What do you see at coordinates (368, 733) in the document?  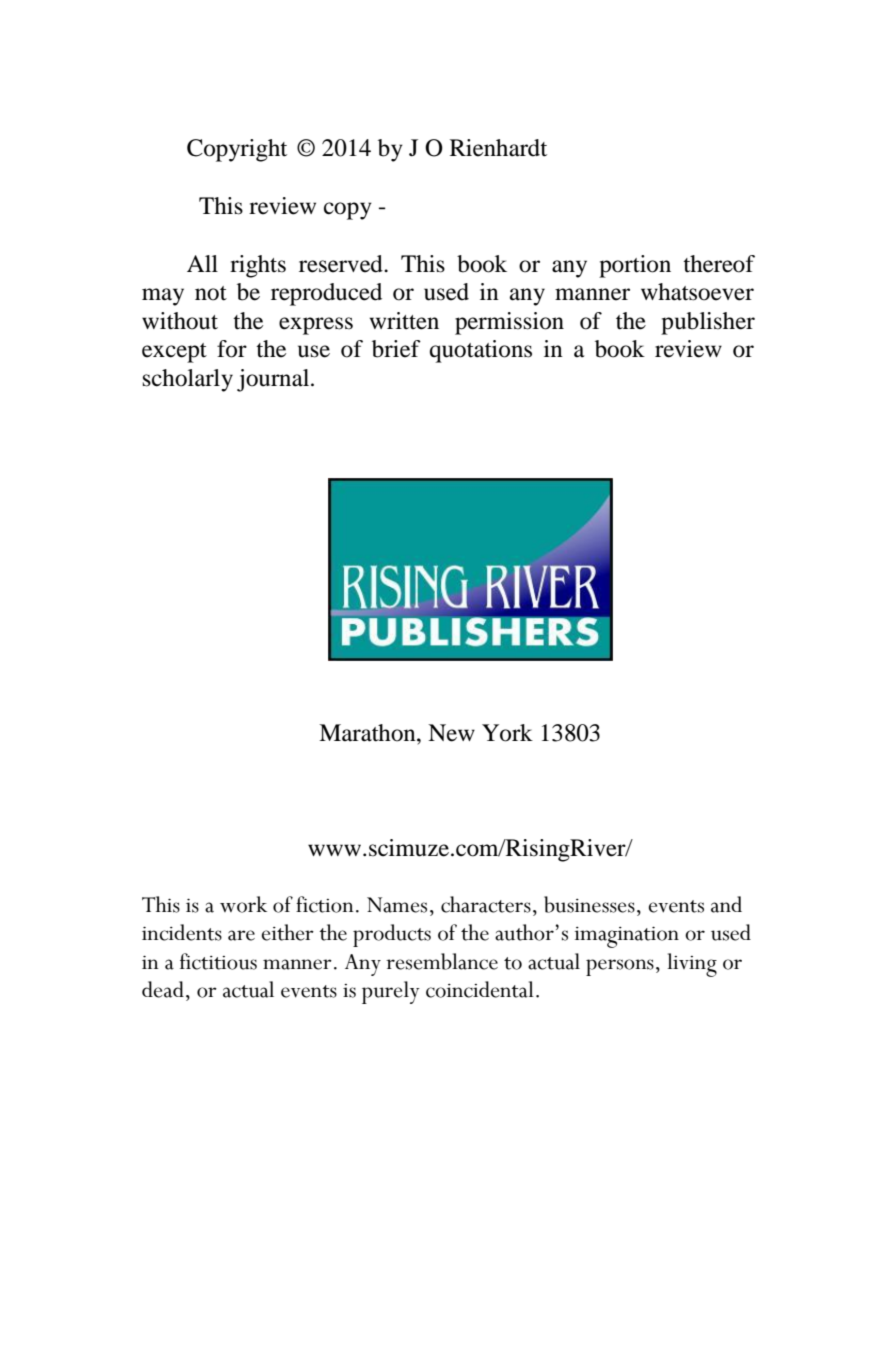 I see `Marathon` at bounding box center [368, 733].
